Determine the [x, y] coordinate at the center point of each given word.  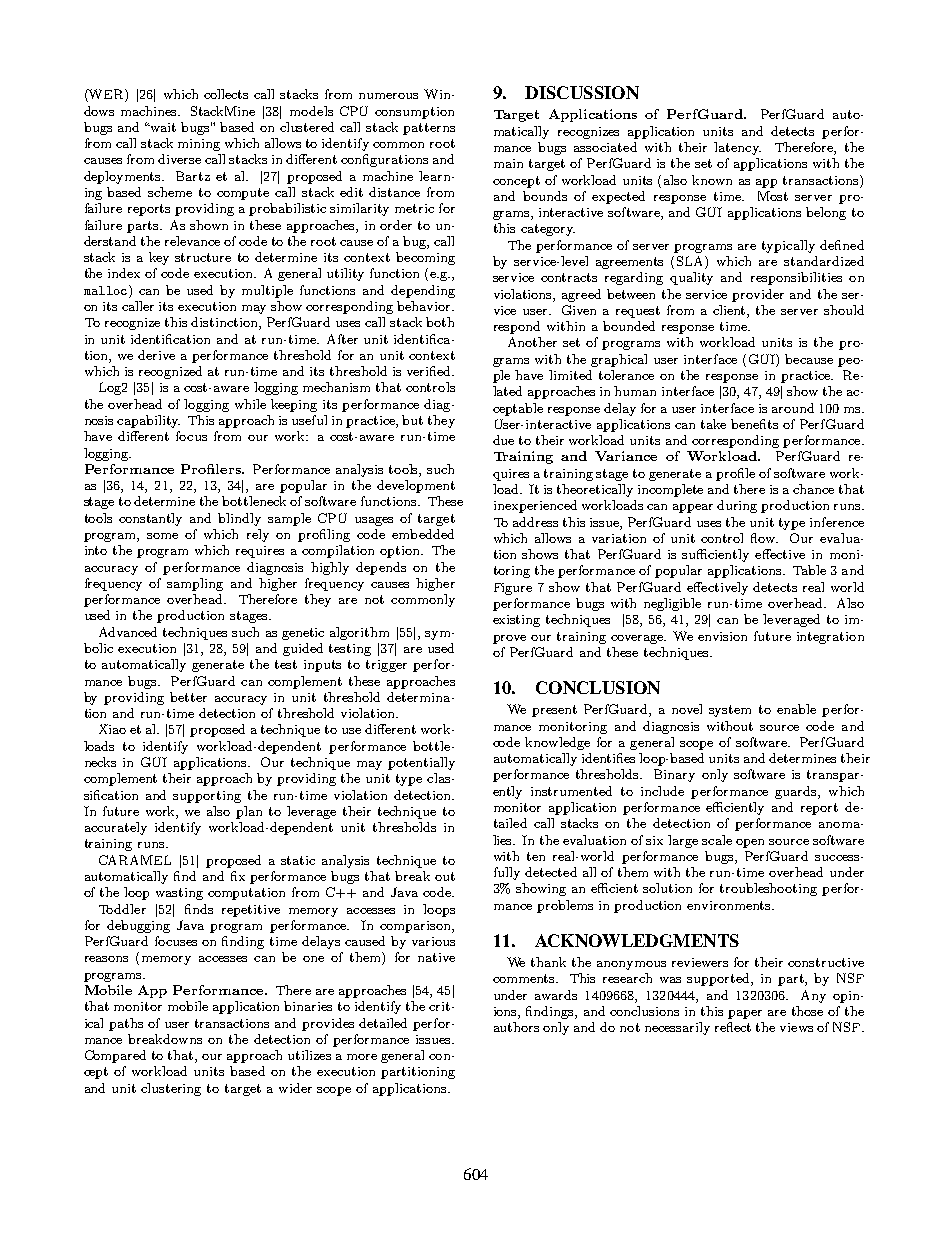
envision [722, 636]
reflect [733, 1027]
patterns [429, 129]
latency [737, 148]
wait [162, 127]
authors [516, 1027]
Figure [513, 589]
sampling [195, 584]
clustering [171, 1089]
